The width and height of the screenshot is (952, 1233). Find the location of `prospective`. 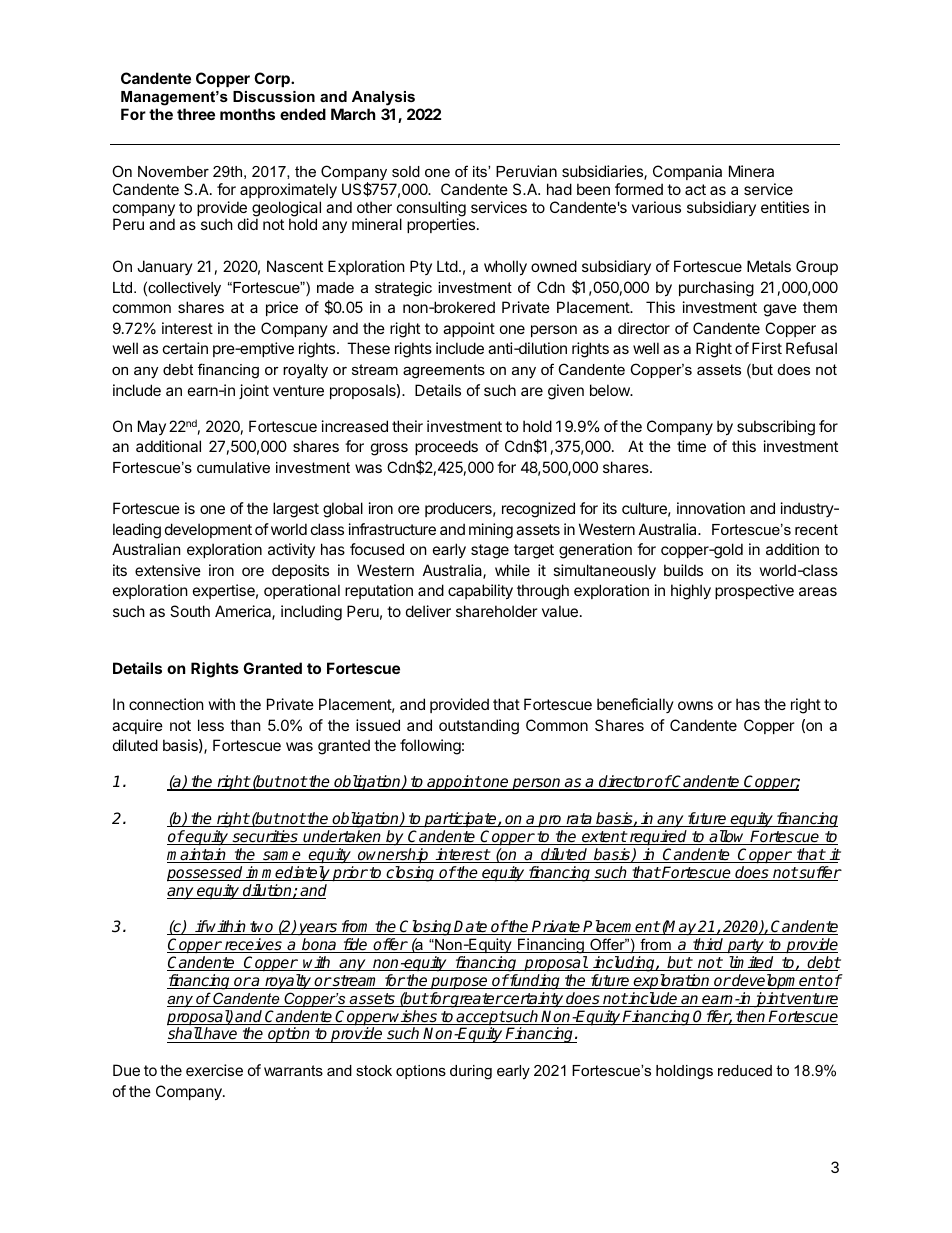

prospective is located at coordinates (754, 591).
